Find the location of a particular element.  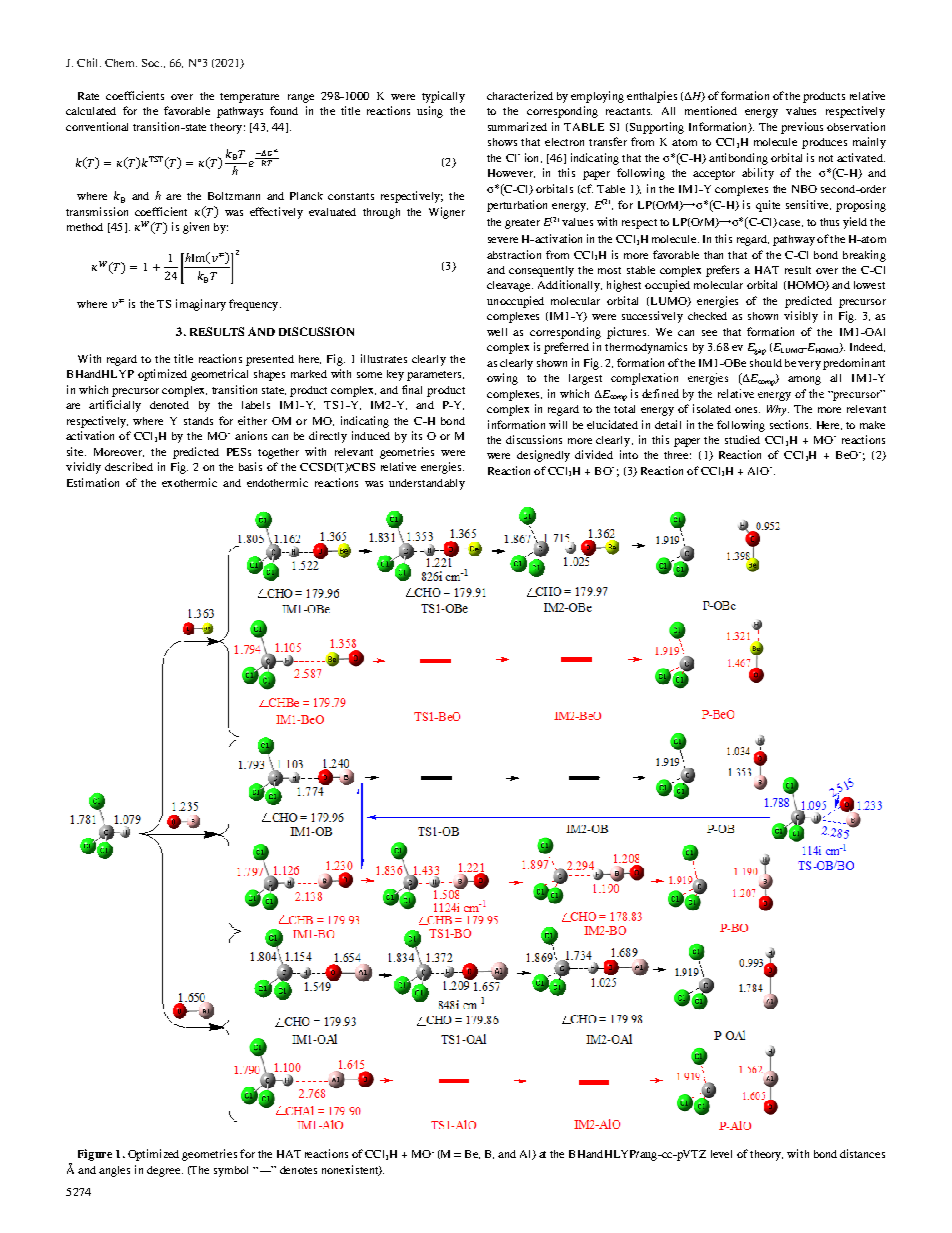

previous is located at coordinates (802, 128).
